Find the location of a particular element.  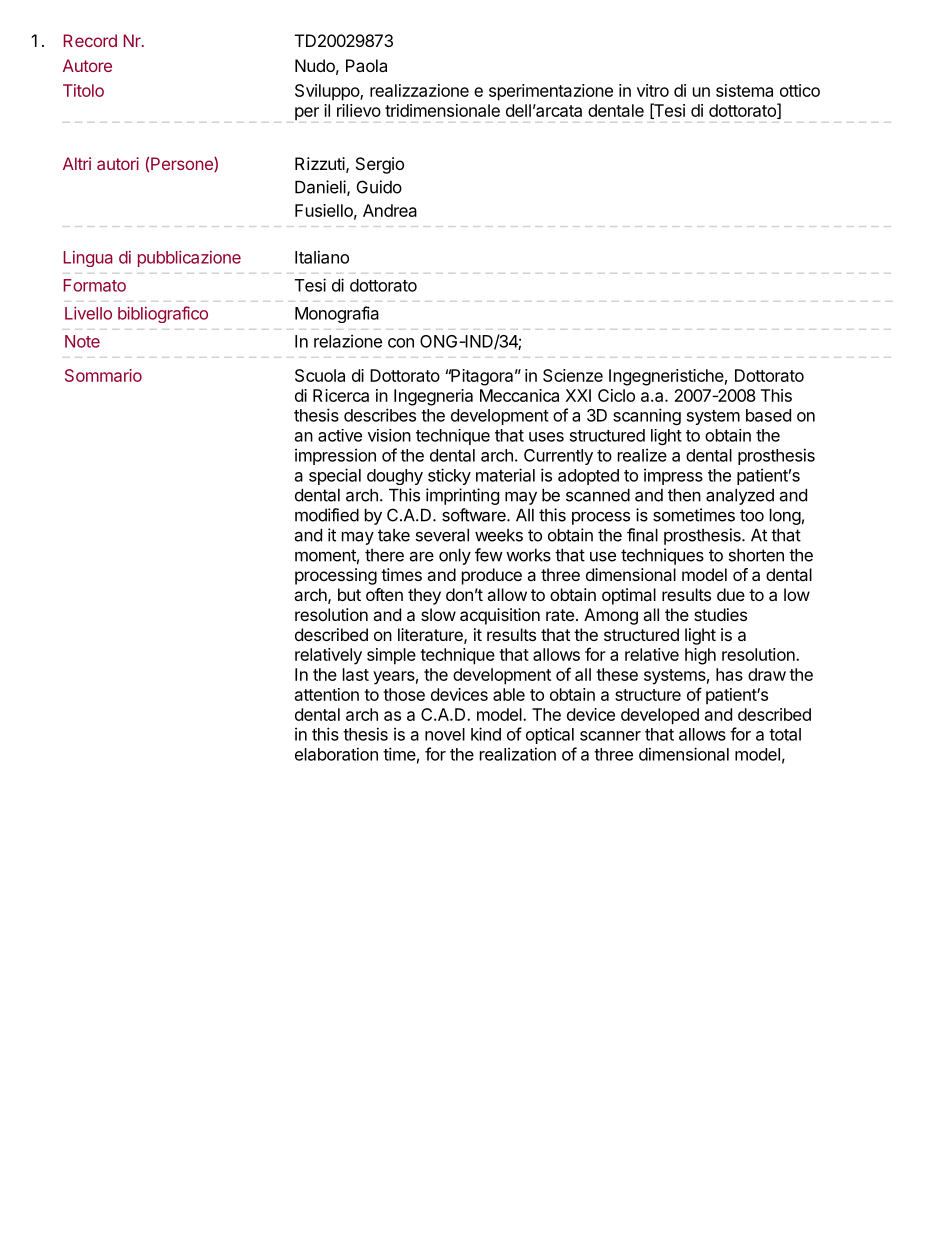

modified is located at coordinates (327, 515).
